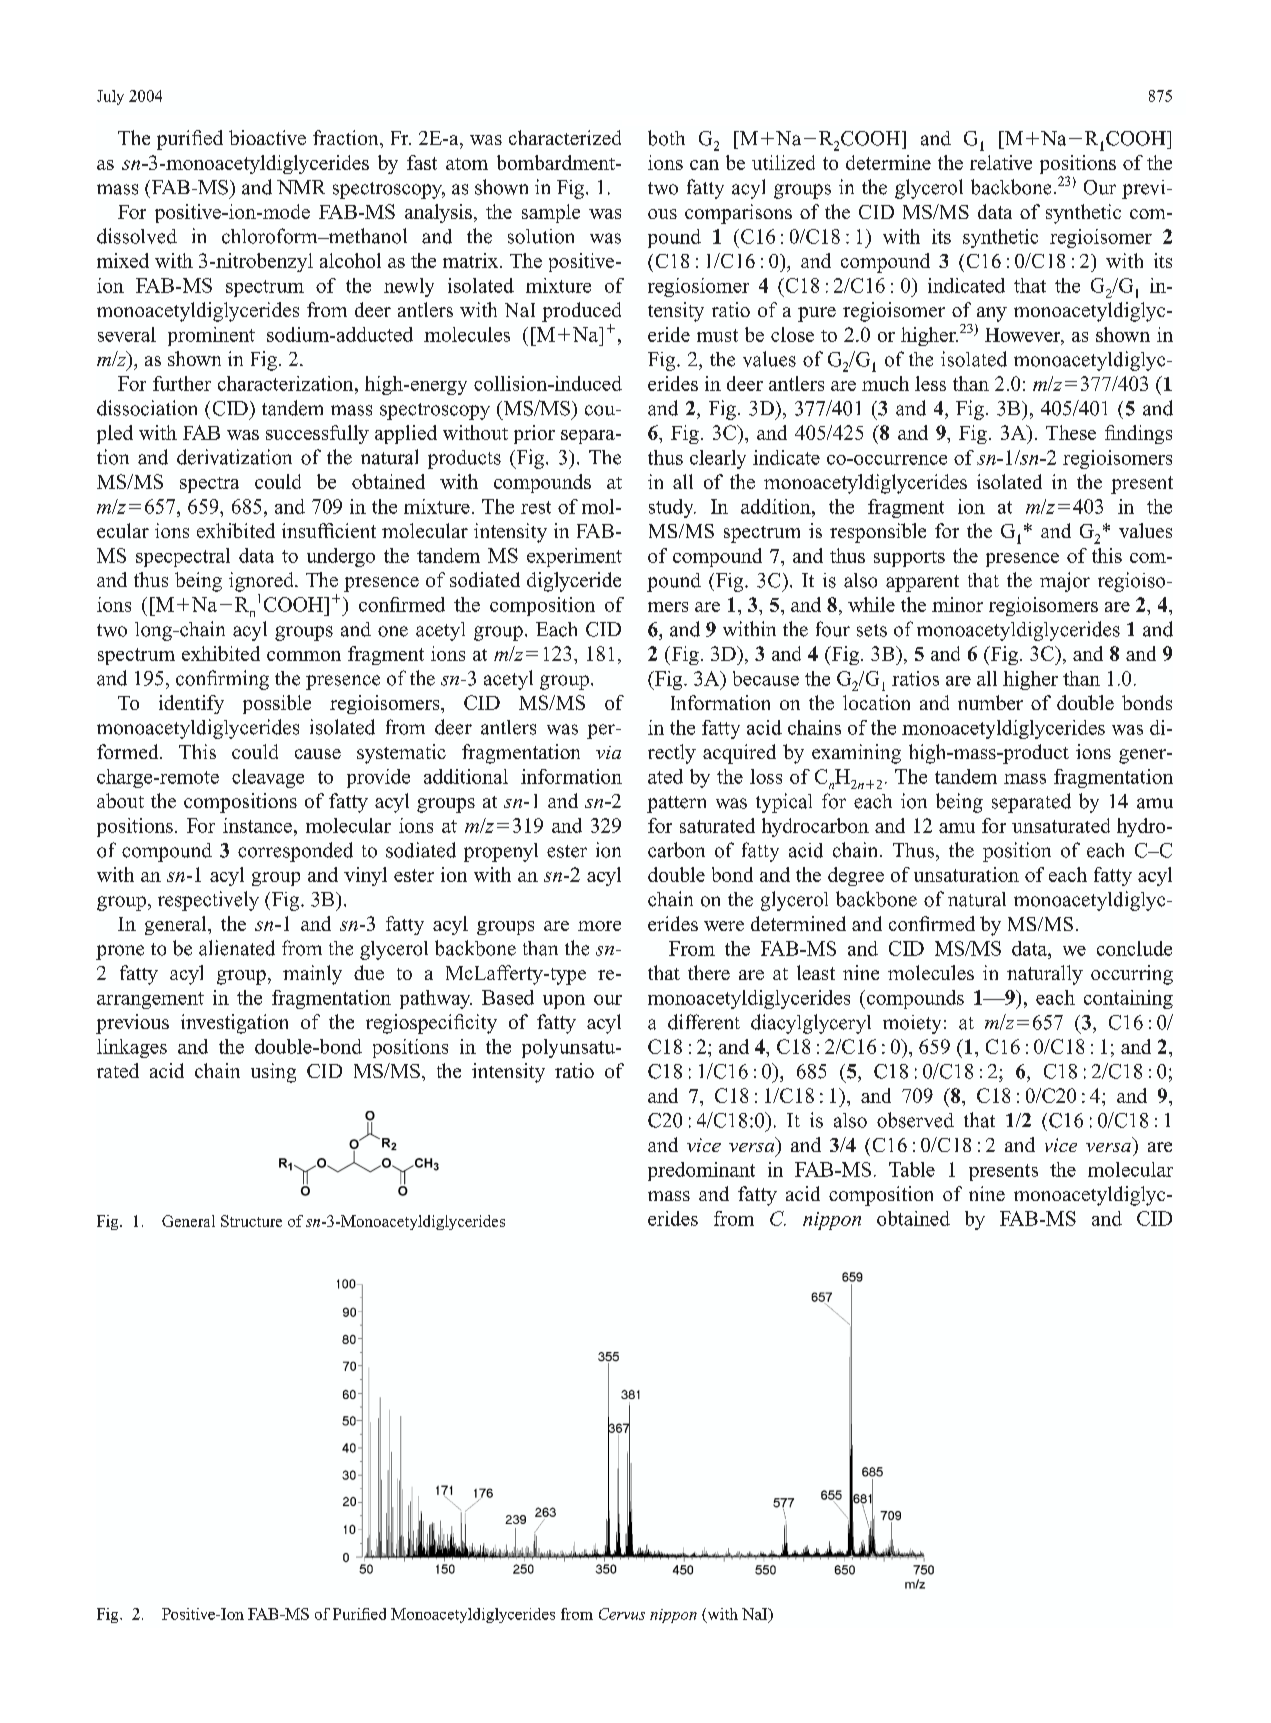  What do you see at coordinates (701, 1171) in the page?
I see `predominant` at bounding box center [701, 1171].
